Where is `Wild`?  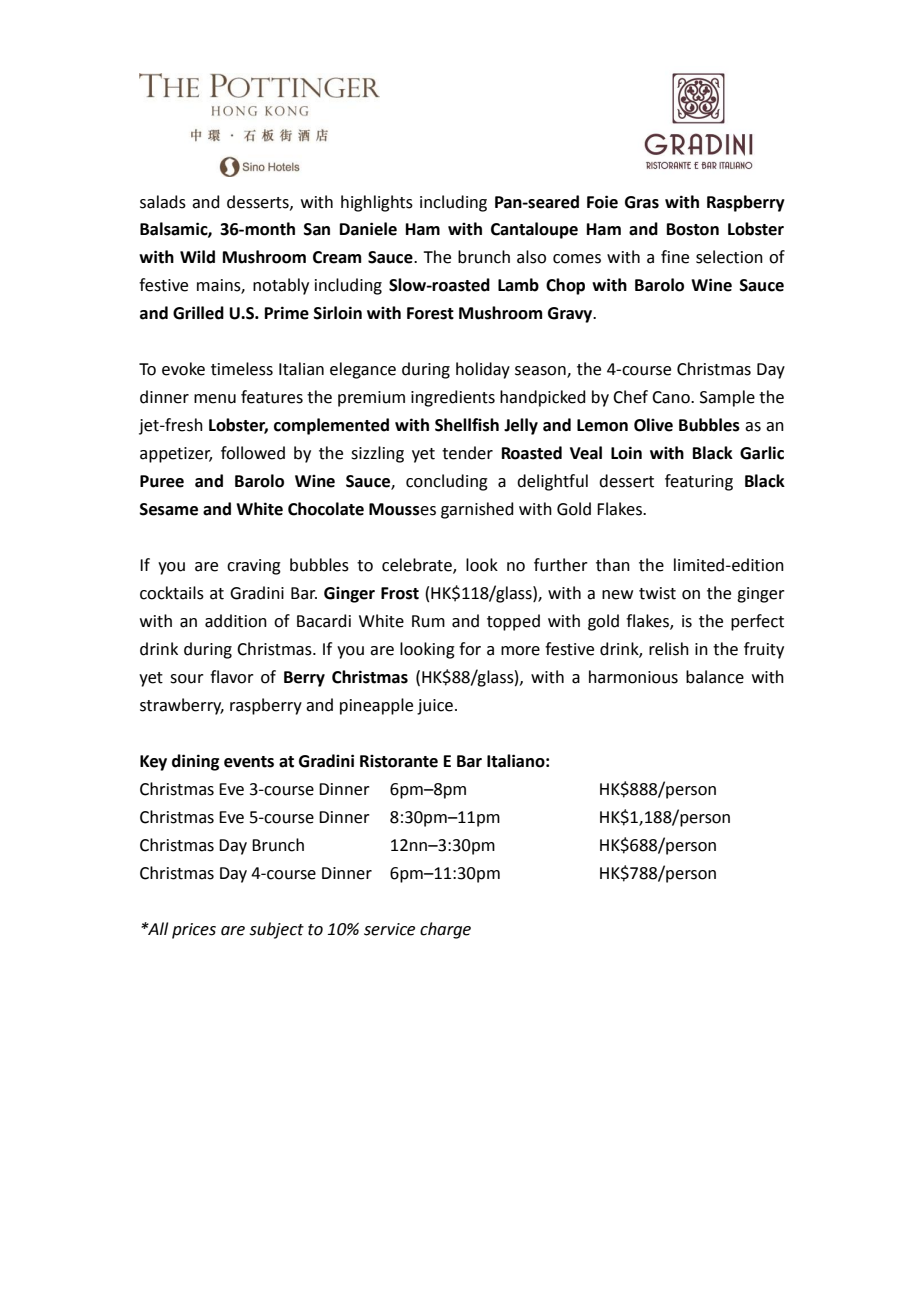
Wild is located at coordinates (197, 257).
